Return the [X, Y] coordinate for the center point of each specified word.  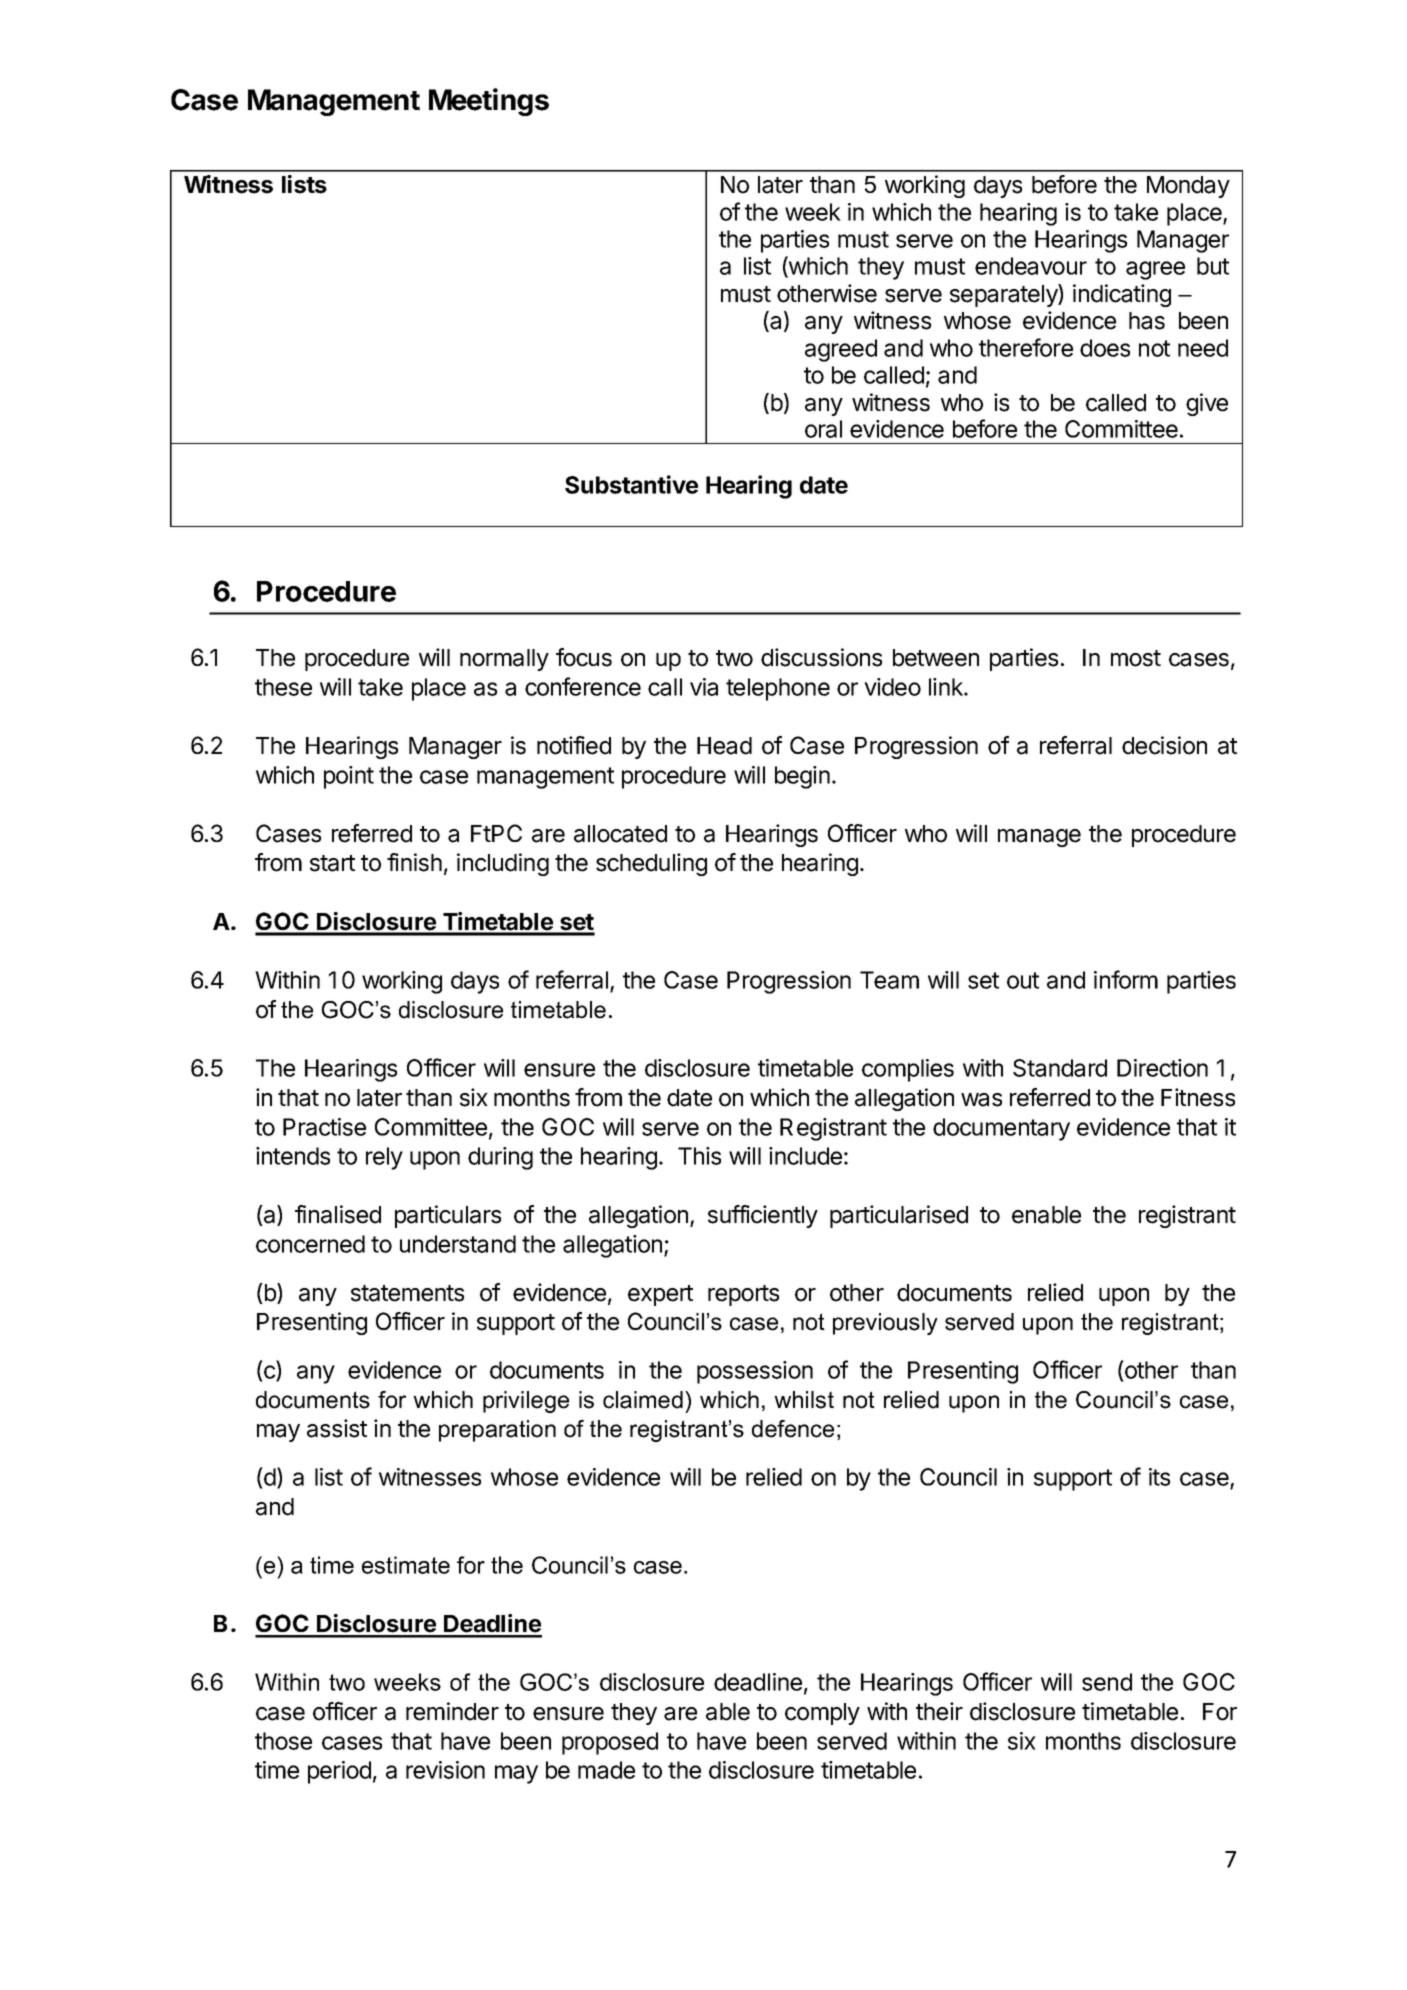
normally [504, 660]
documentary [1001, 1129]
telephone [778, 689]
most [1136, 658]
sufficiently [763, 1216]
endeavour [1031, 266]
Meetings [489, 102]
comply [822, 1714]
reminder [452, 1711]
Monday [1188, 187]
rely [384, 1158]
